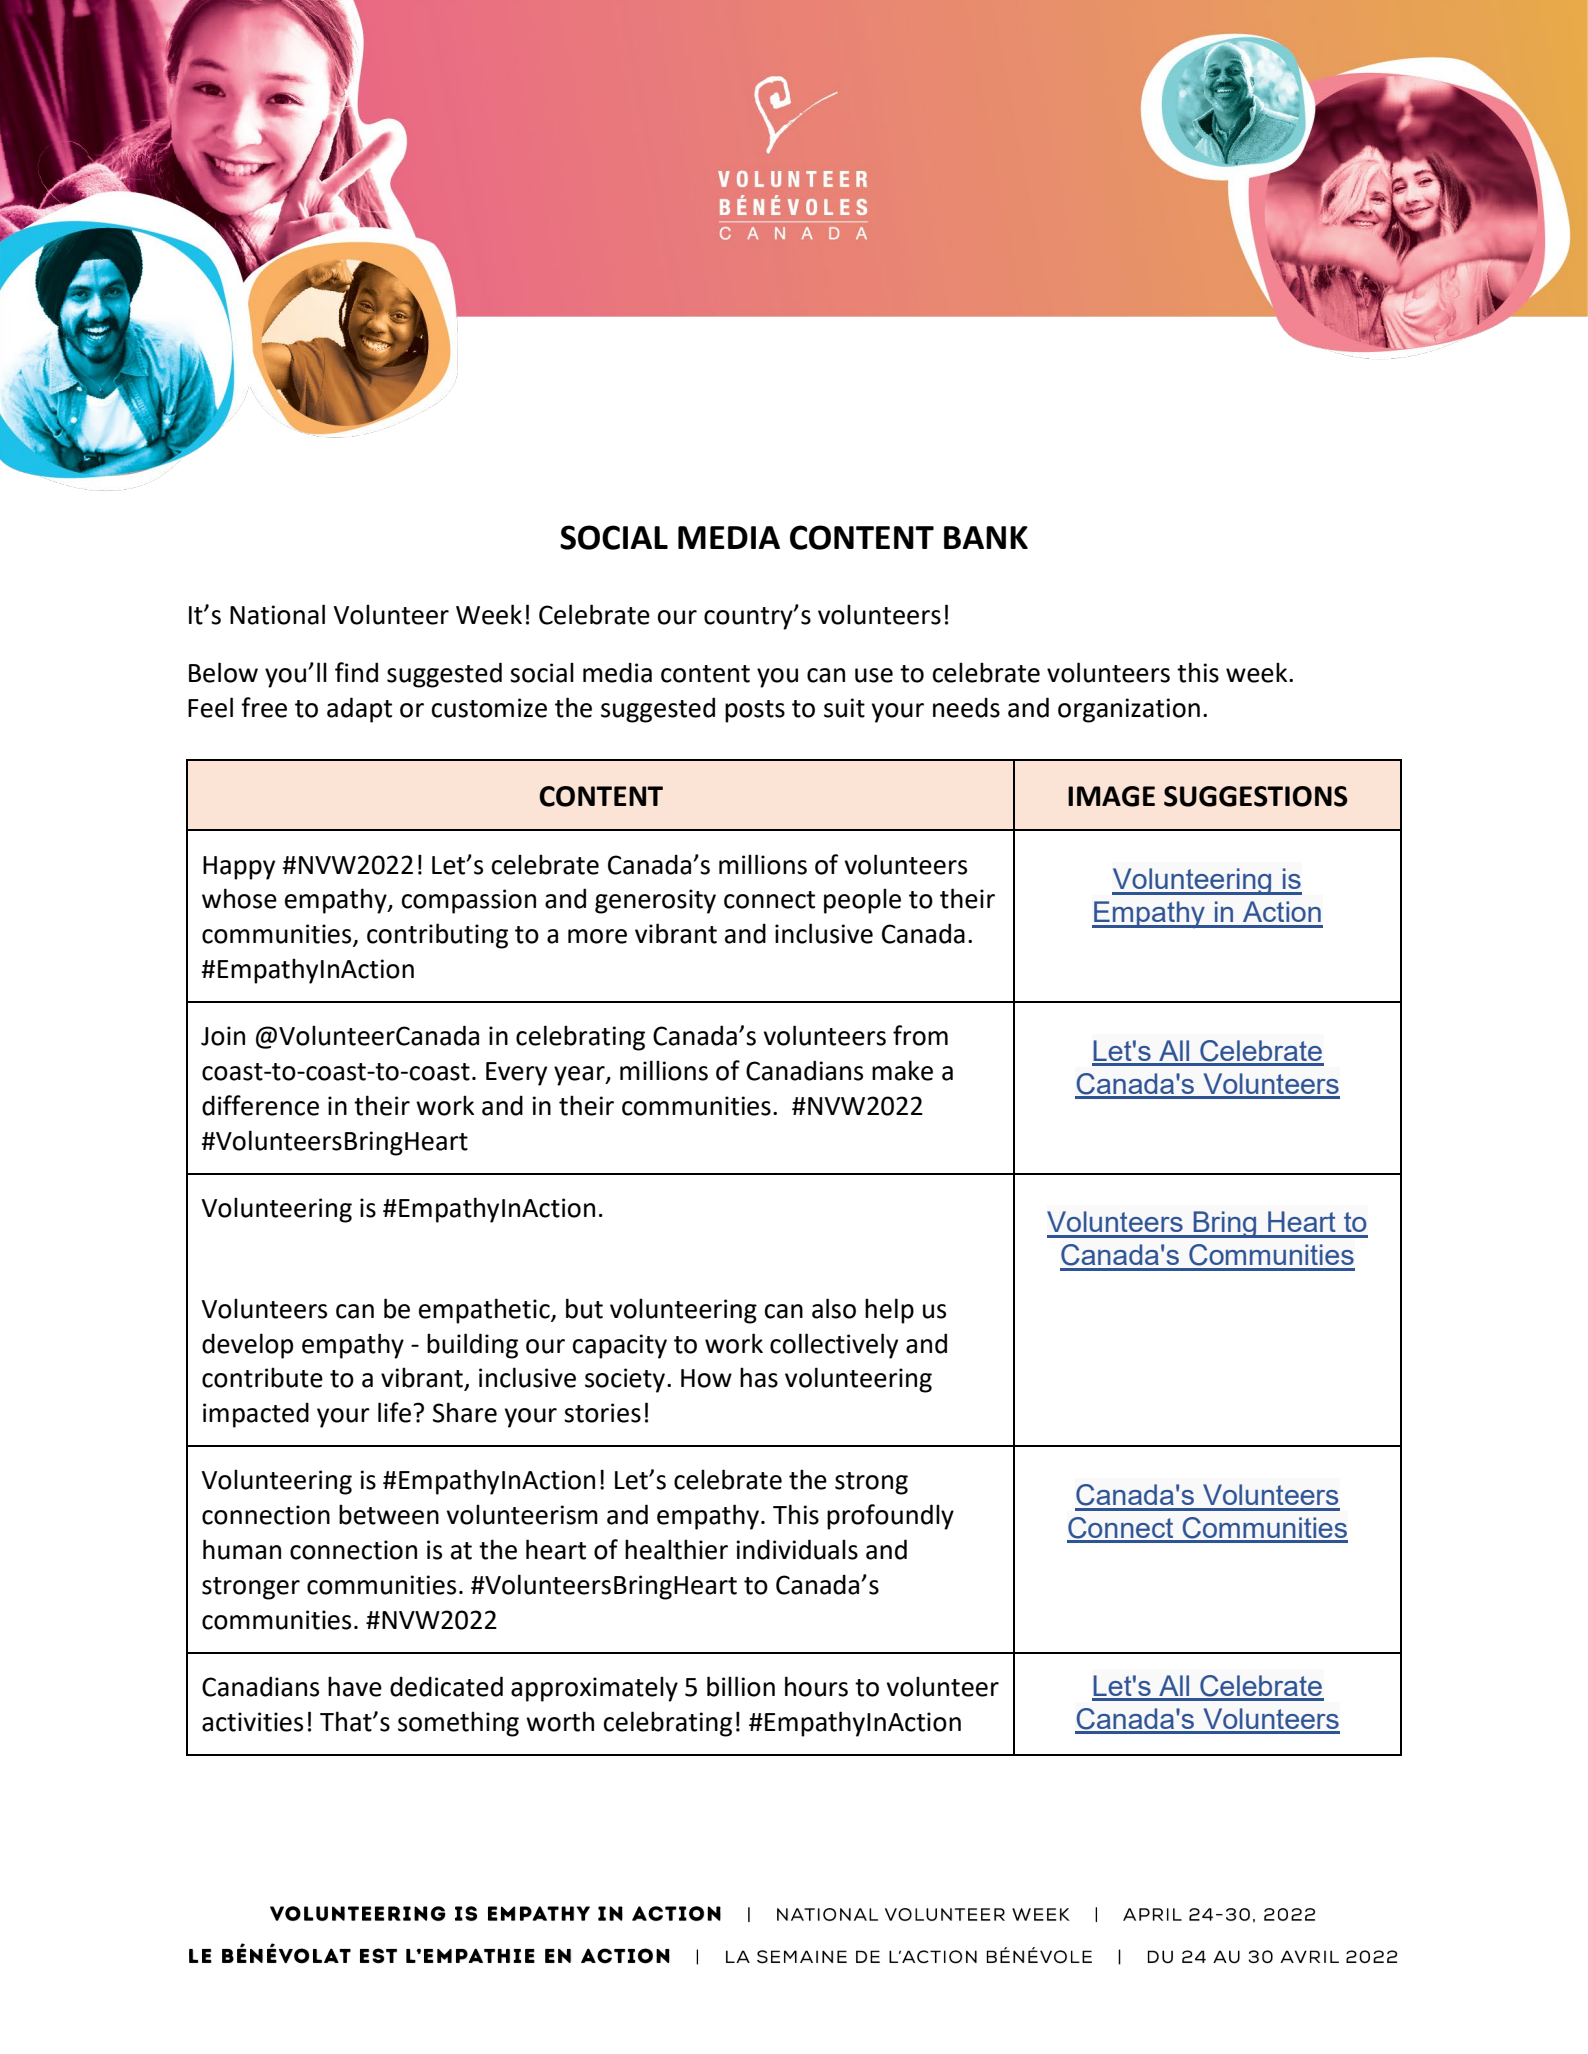  Describe the element at coordinates (355, 1686) in the screenshot. I see `have` at that location.
